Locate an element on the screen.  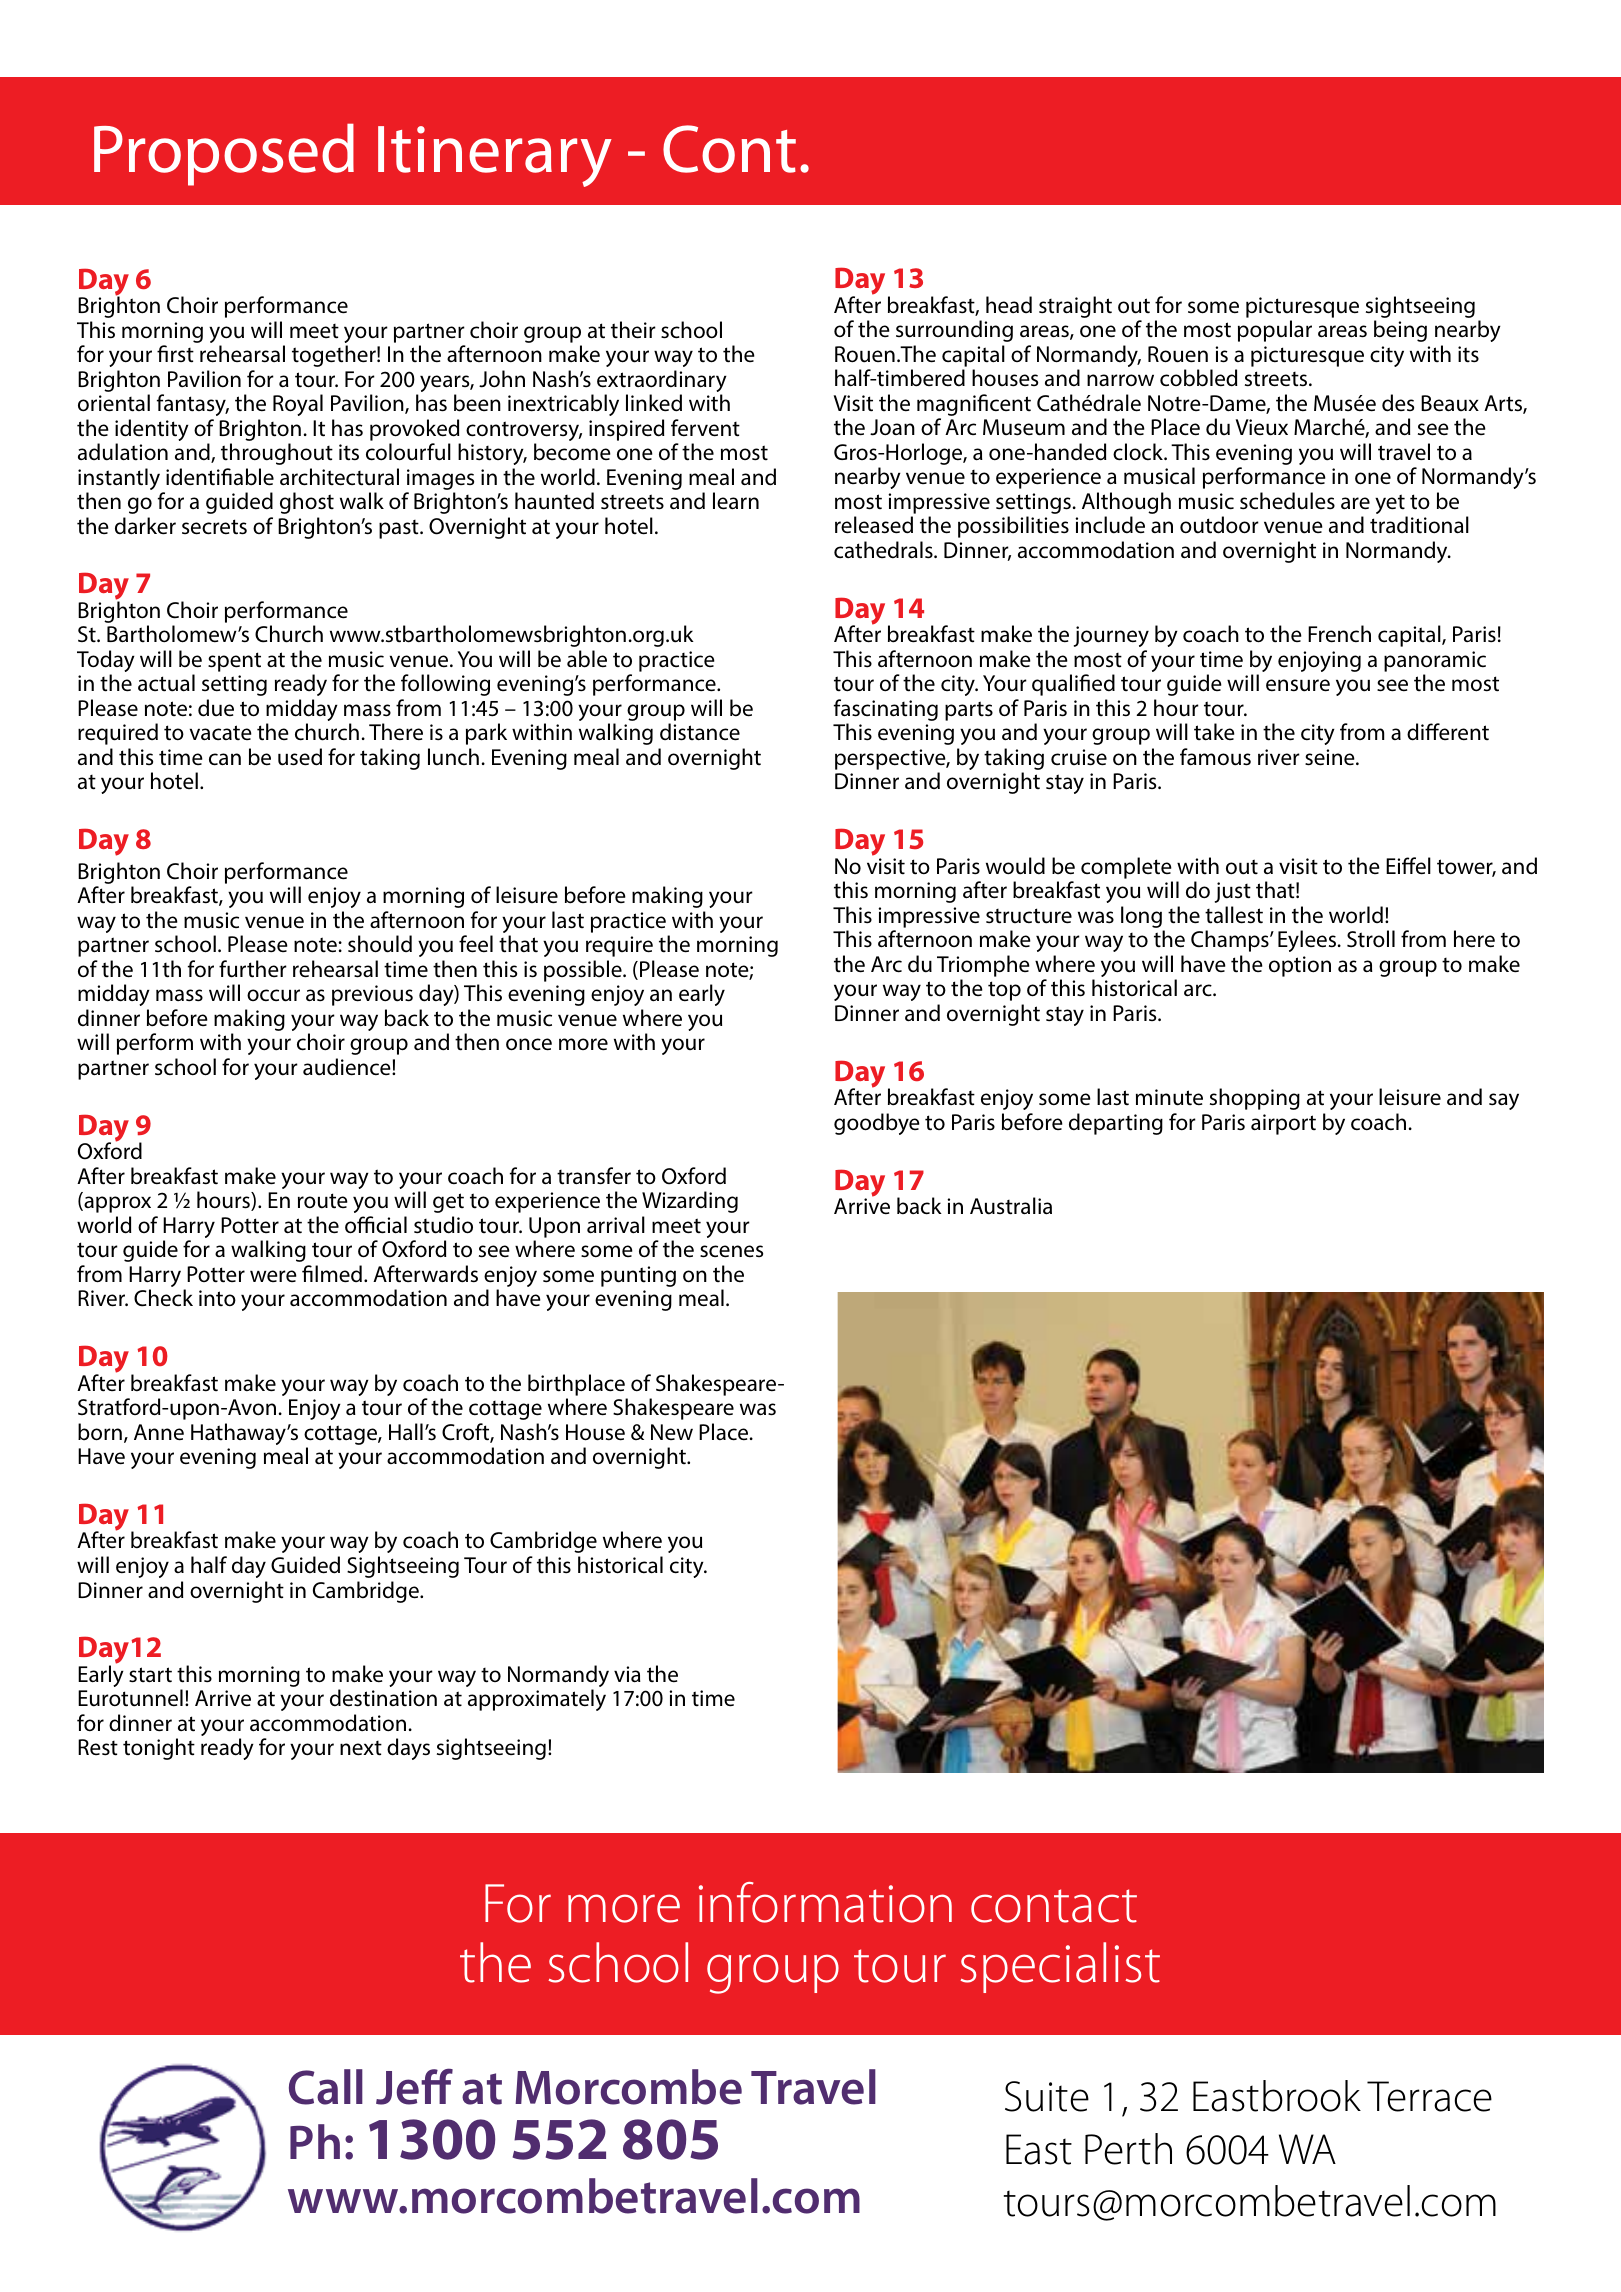
specialist is located at coordinates (1060, 1967).
